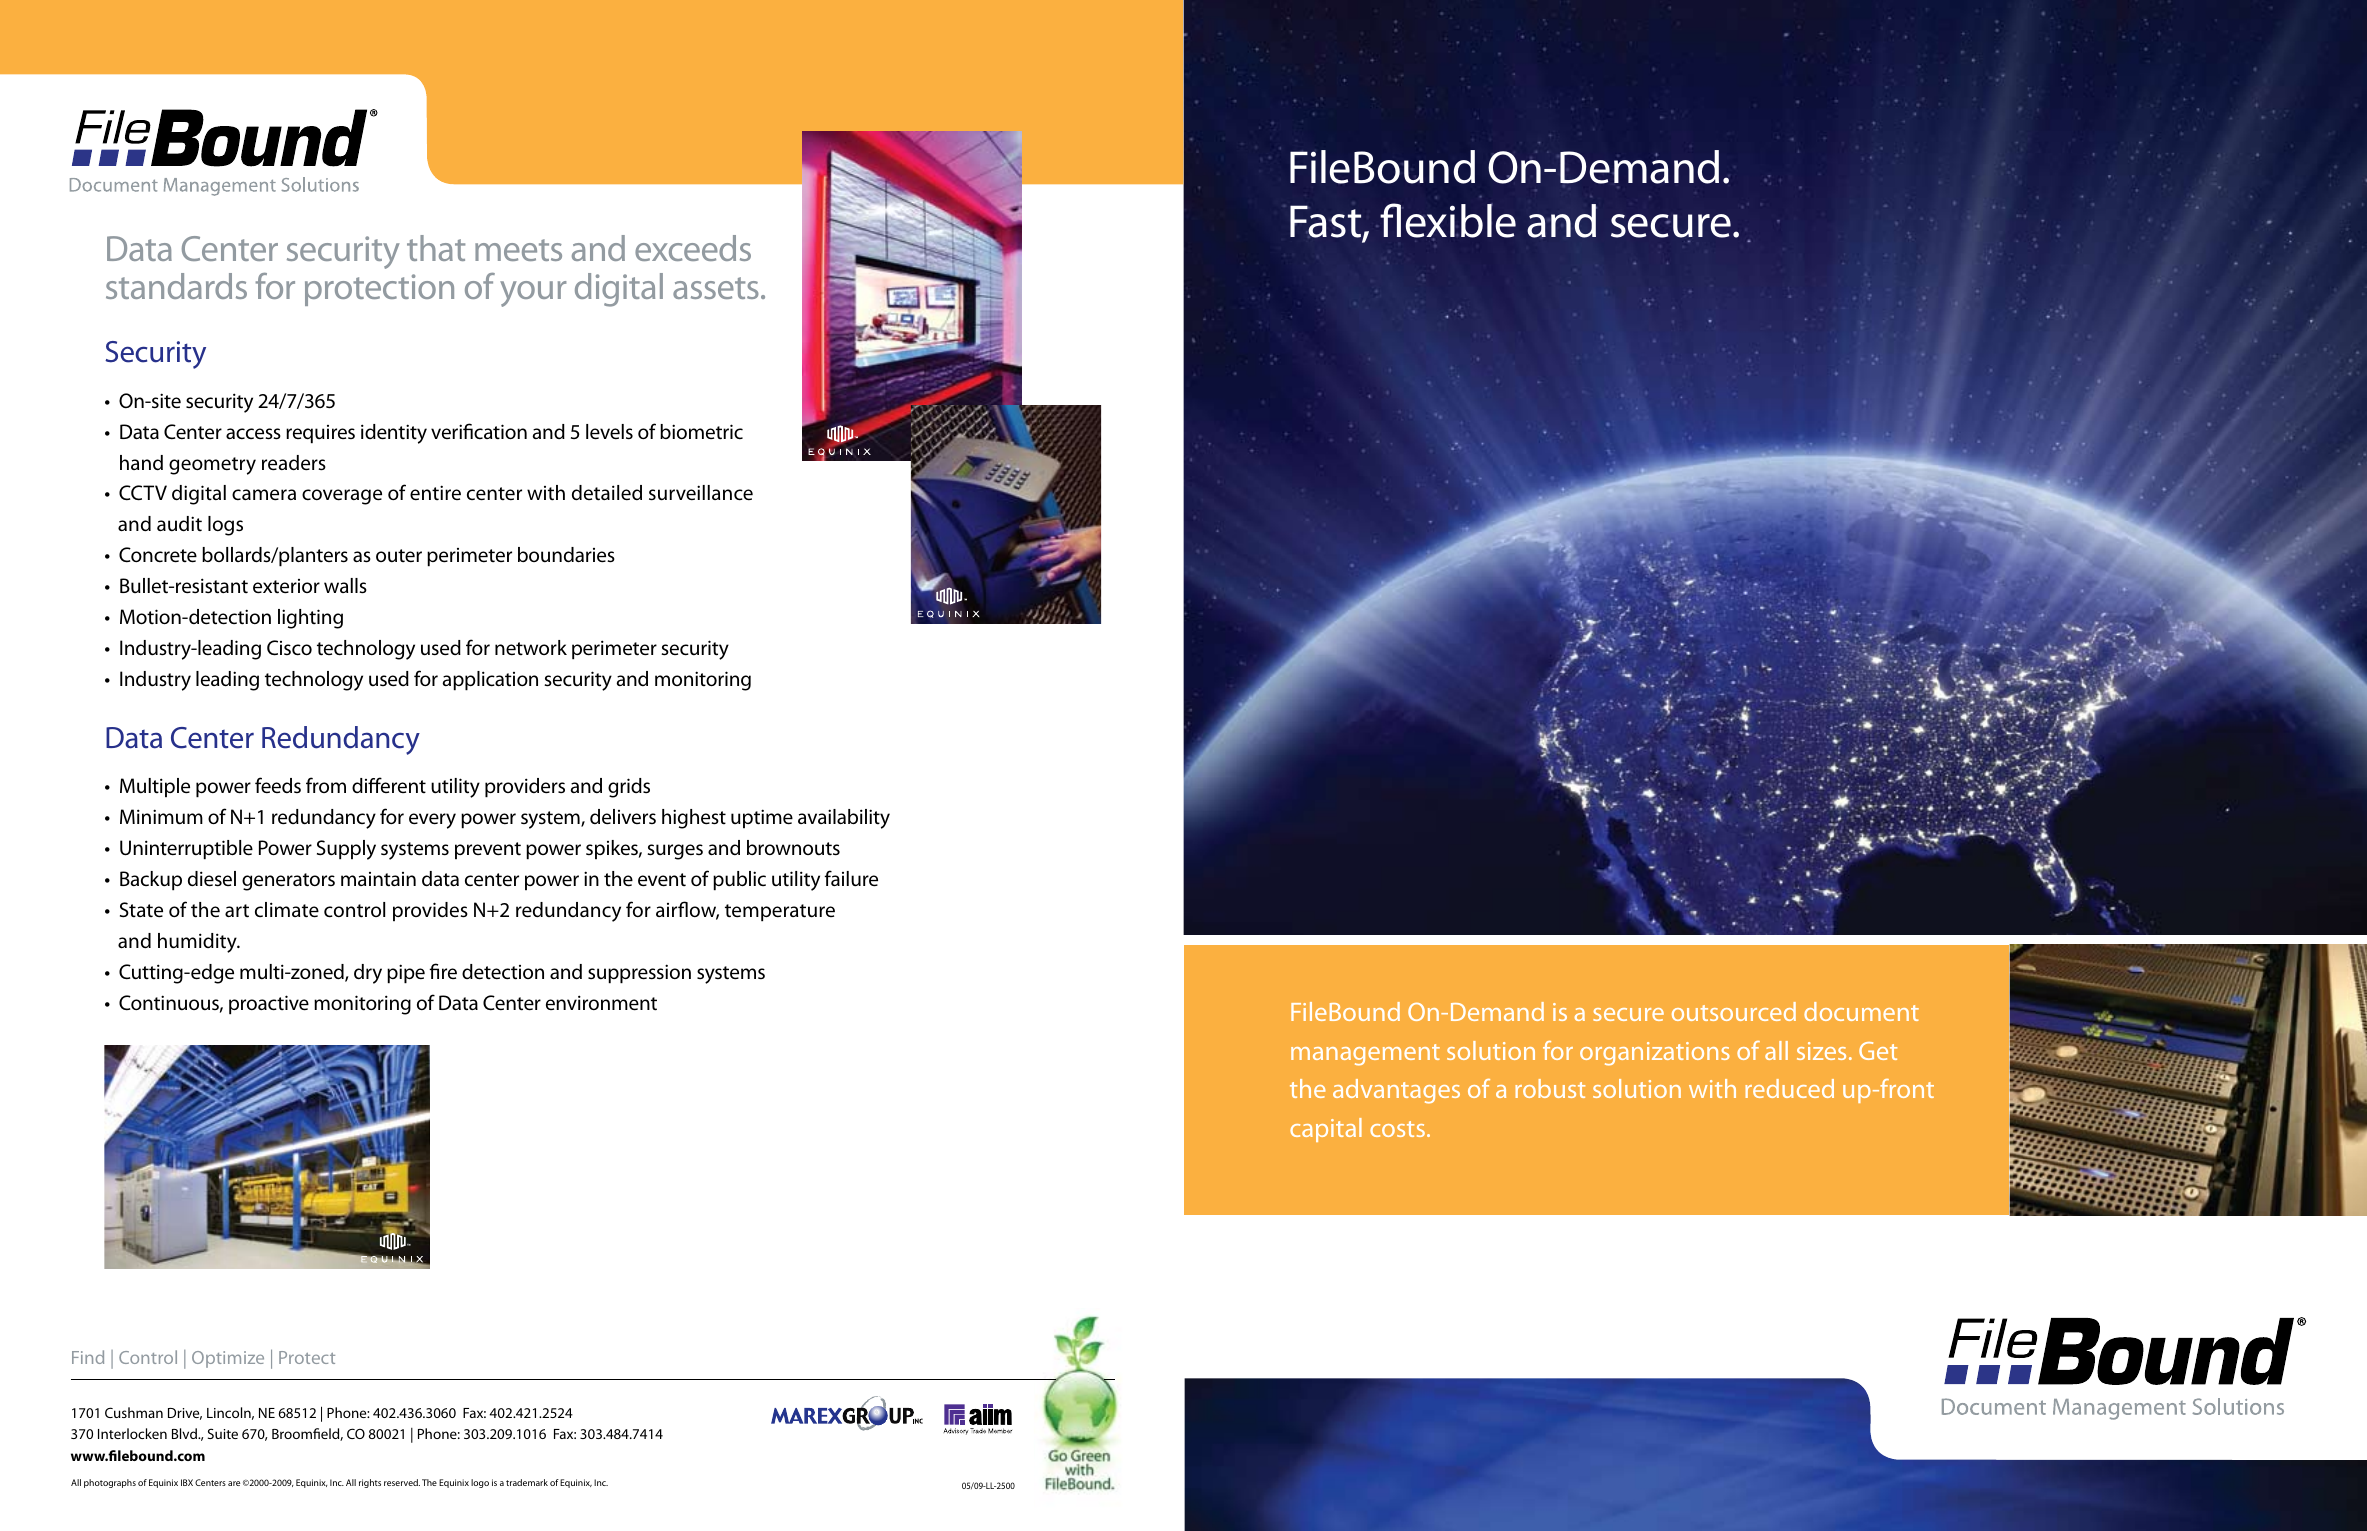  What do you see at coordinates (264, 495) in the screenshot?
I see `camera` at bounding box center [264, 495].
